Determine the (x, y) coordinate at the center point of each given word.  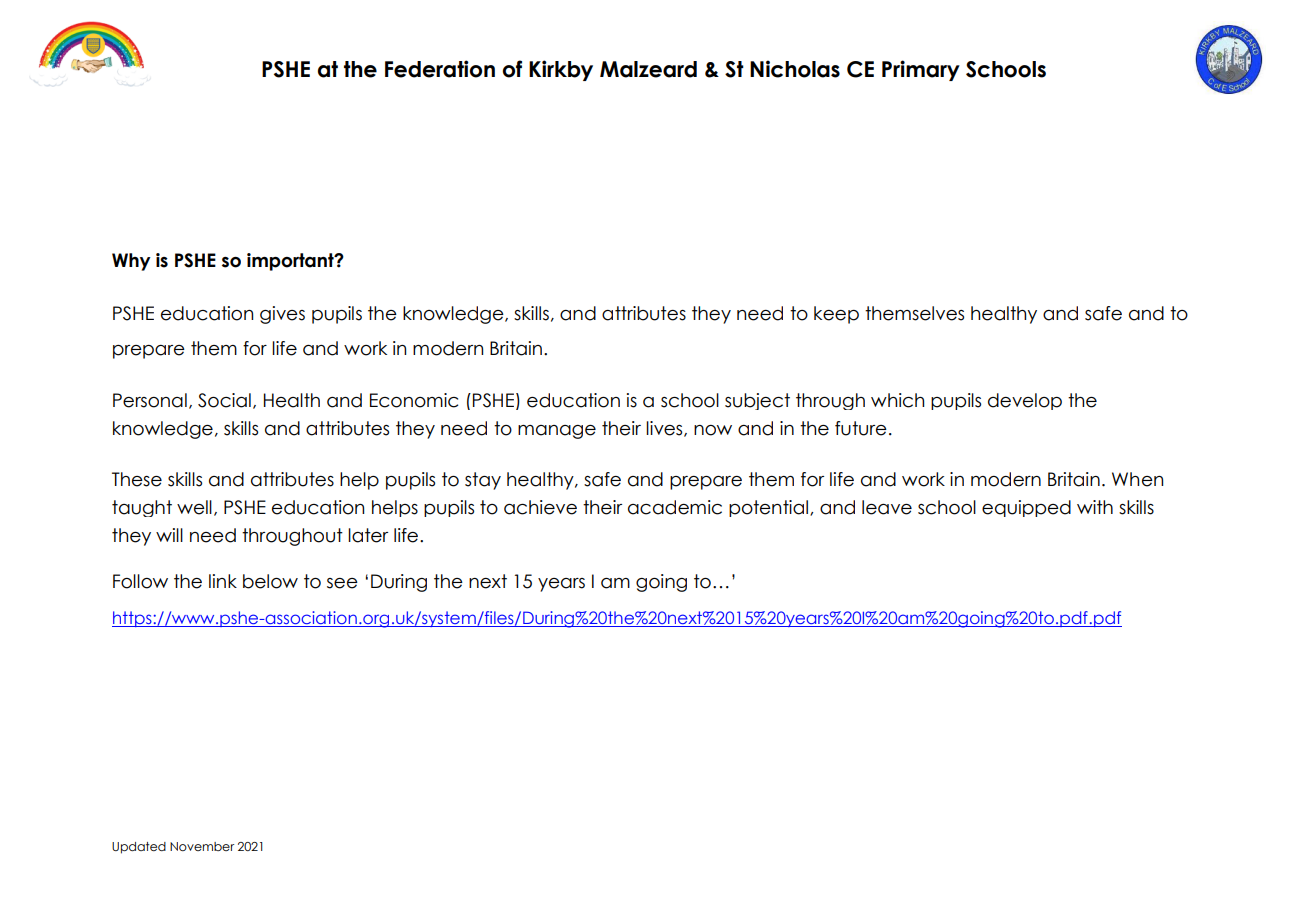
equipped (1026, 508)
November (202, 846)
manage (557, 432)
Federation (440, 69)
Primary (921, 70)
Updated (139, 848)
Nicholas (795, 69)
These (137, 479)
